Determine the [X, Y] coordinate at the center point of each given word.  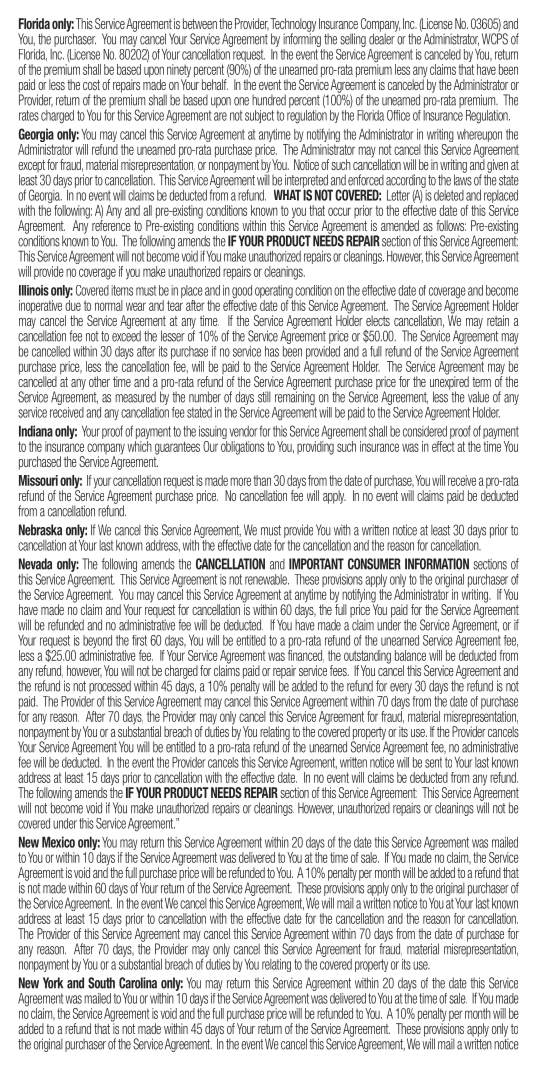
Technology [293, 26]
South [101, 983]
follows [451, 225]
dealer [382, 38]
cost [91, 85]
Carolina [138, 983]
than [262, 480]
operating [274, 293]
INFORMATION [437, 564]
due [73, 305]
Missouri [38, 480]
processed [110, 687]
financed [306, 656]
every [401, 688]
